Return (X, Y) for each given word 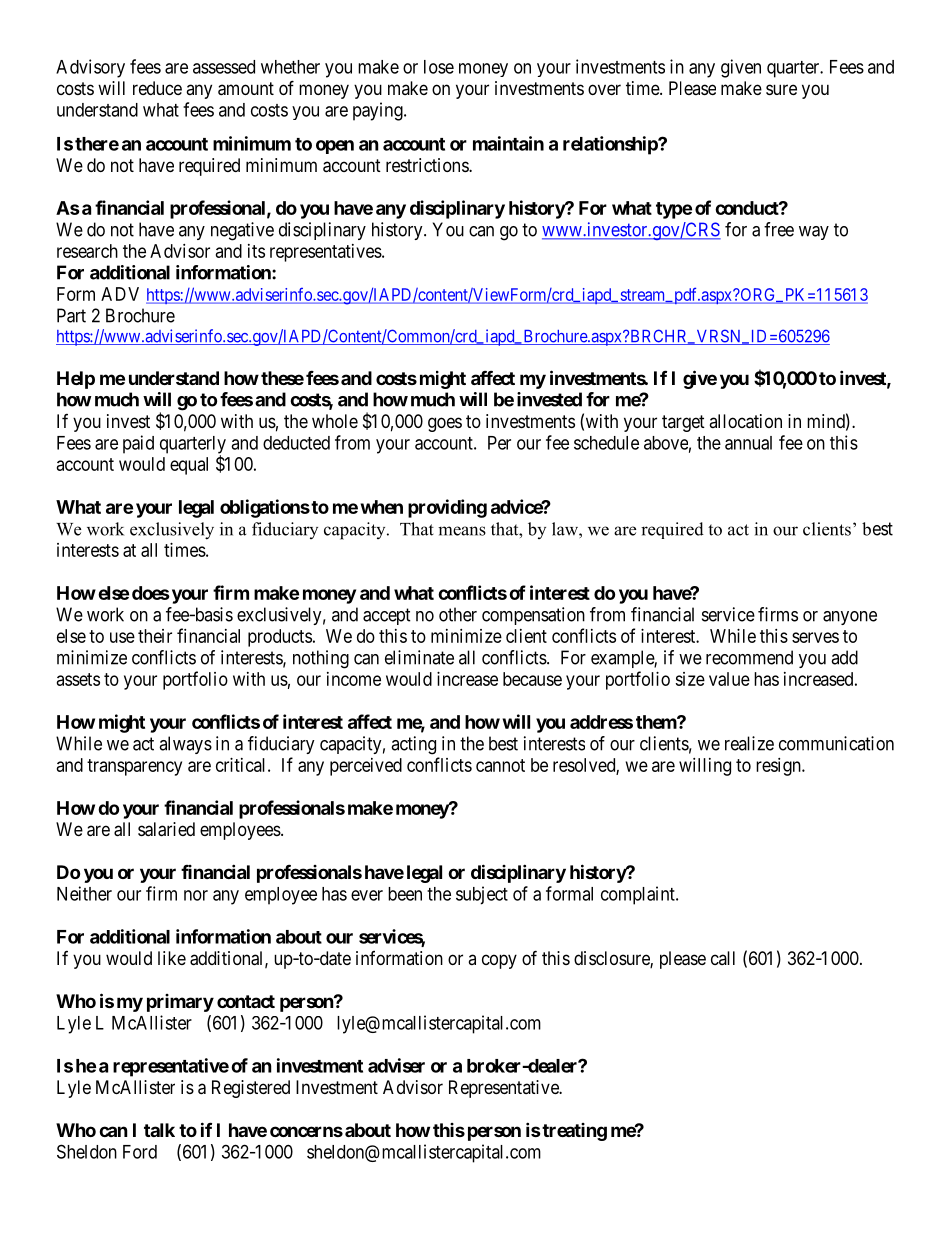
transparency (134, 767)
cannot (500, 765)
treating (573, 1132)
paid (138, 444)
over (604, 89)
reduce (157, 88)
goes (445, 424)
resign (779, 767)
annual (748, 443)
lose (439, 67)
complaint (639, 895)
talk (159, 1130)
